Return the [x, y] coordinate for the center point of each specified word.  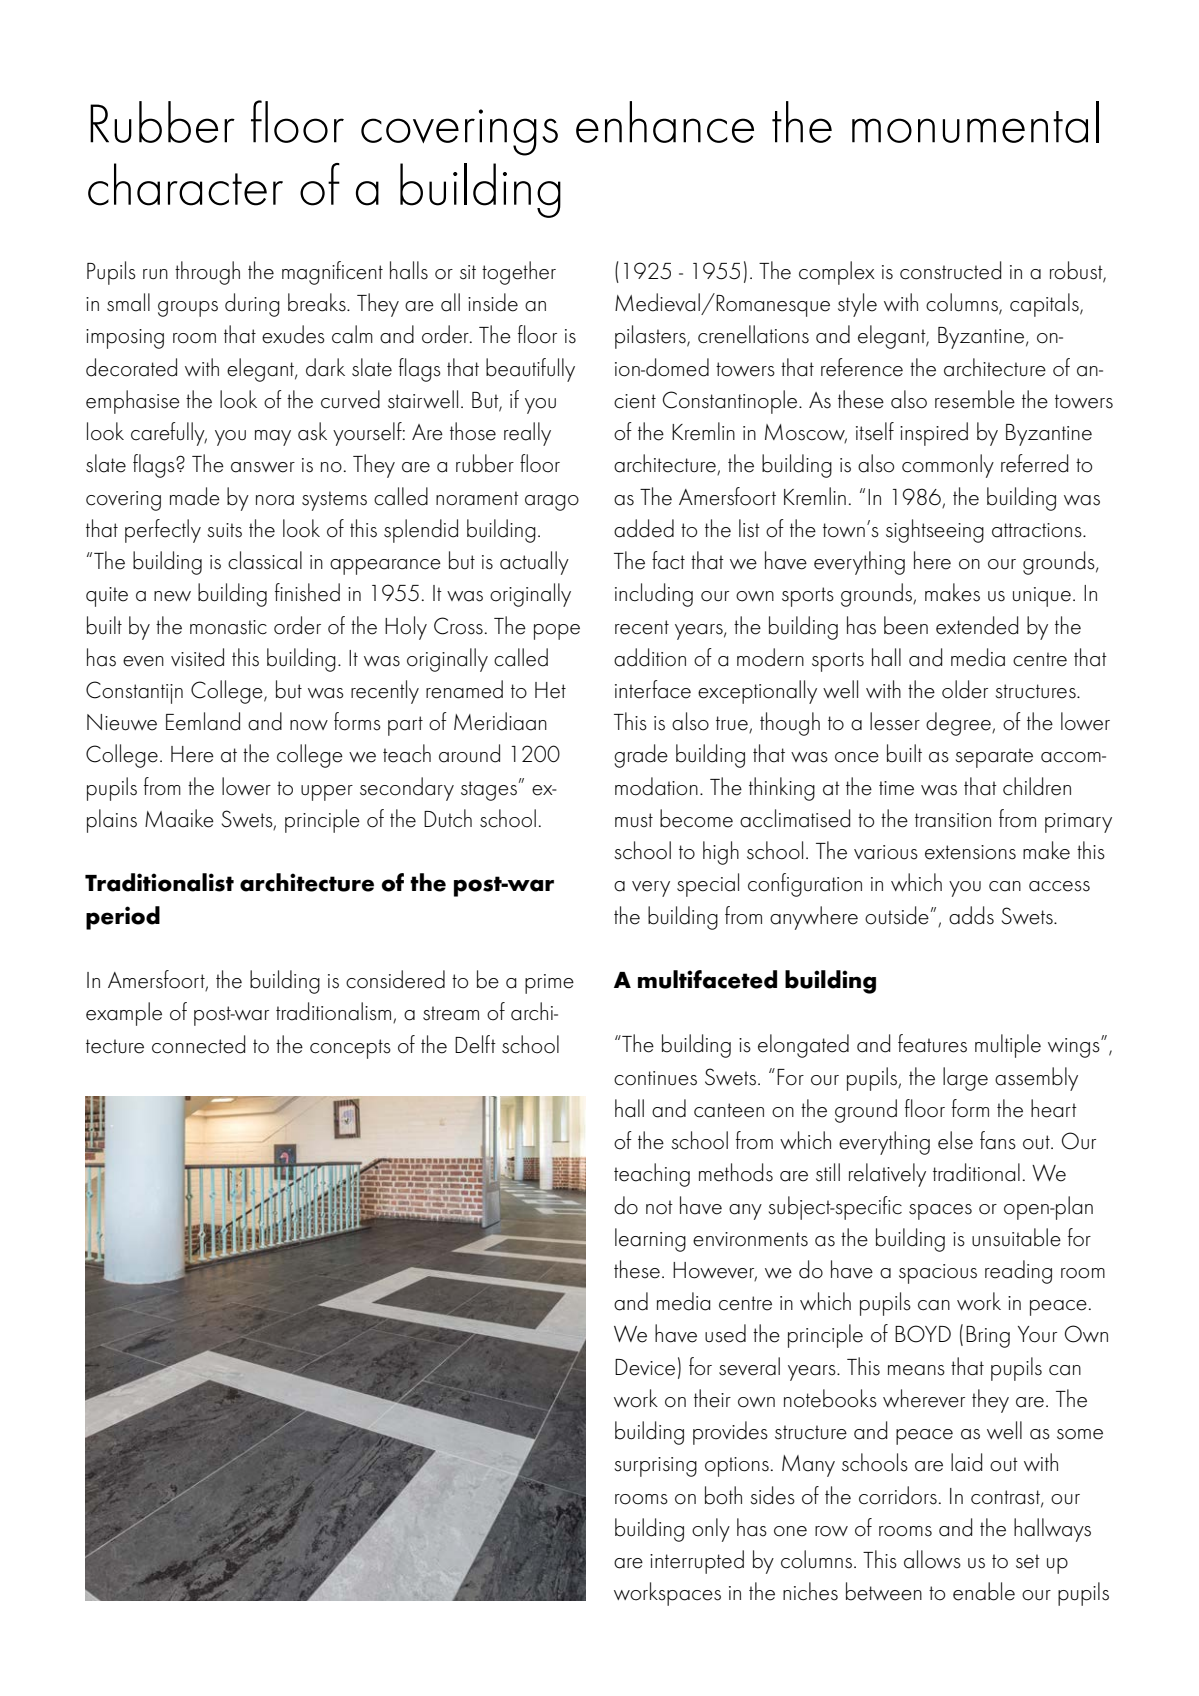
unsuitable [1016, 1237]
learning [650, 1240]
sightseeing [935, 531]
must [634, 820]
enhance [665, 122]
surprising [656, 1467]
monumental [975, 122]
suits [225, 530]
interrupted [697, 1562]
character [185, 184]
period [123, 918]
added [644, 528]
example [124, 1014]
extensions [970, 852]
